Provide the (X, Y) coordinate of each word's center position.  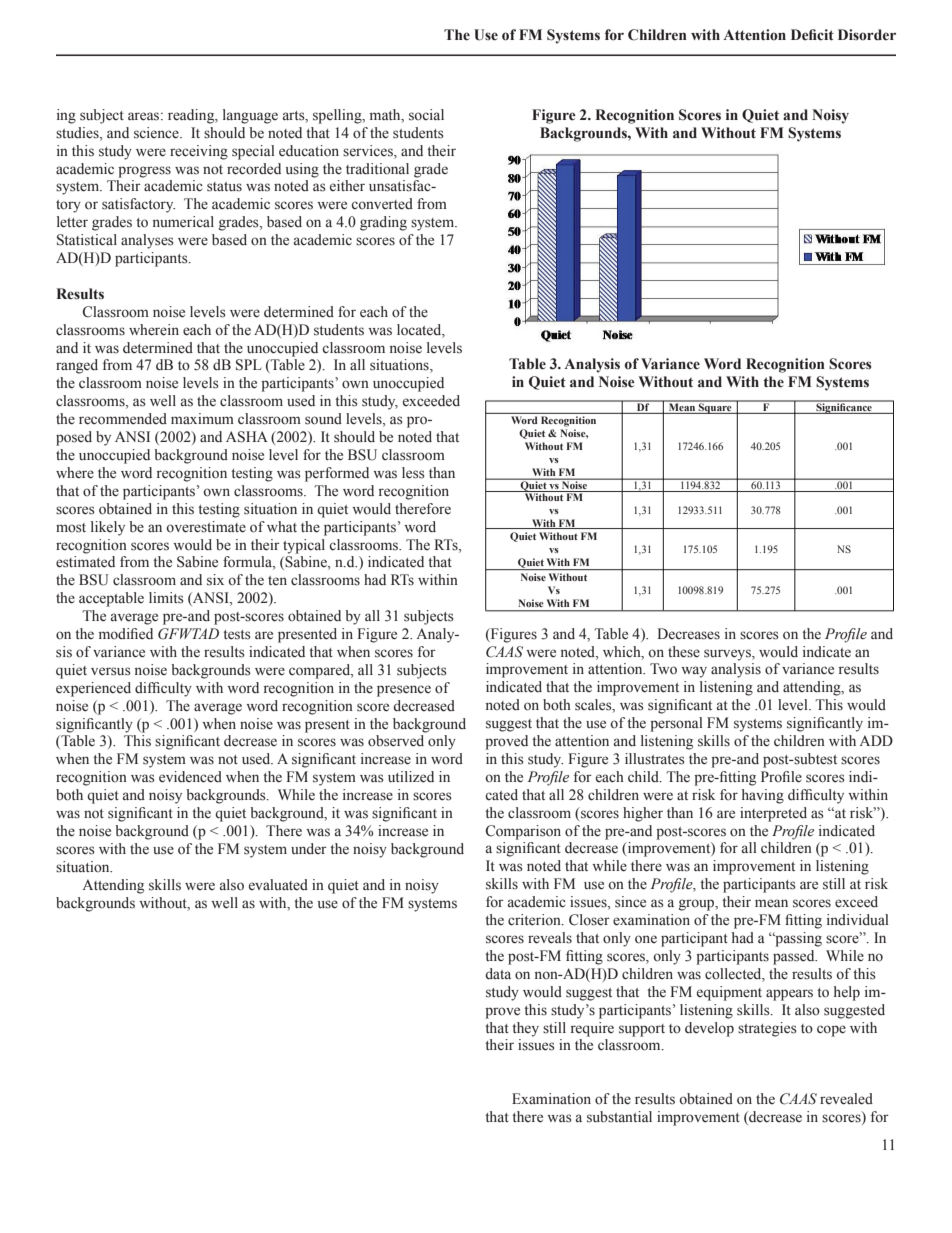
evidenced (190, 777)
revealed (846, 1099)
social (426, 115)
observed (396, 741)
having (763, 796)
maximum (202, 418)
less (413, 473)
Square (715, 407)
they (525, 1029)
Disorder (867, 35)
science (157, 133)
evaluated (278, 885)
